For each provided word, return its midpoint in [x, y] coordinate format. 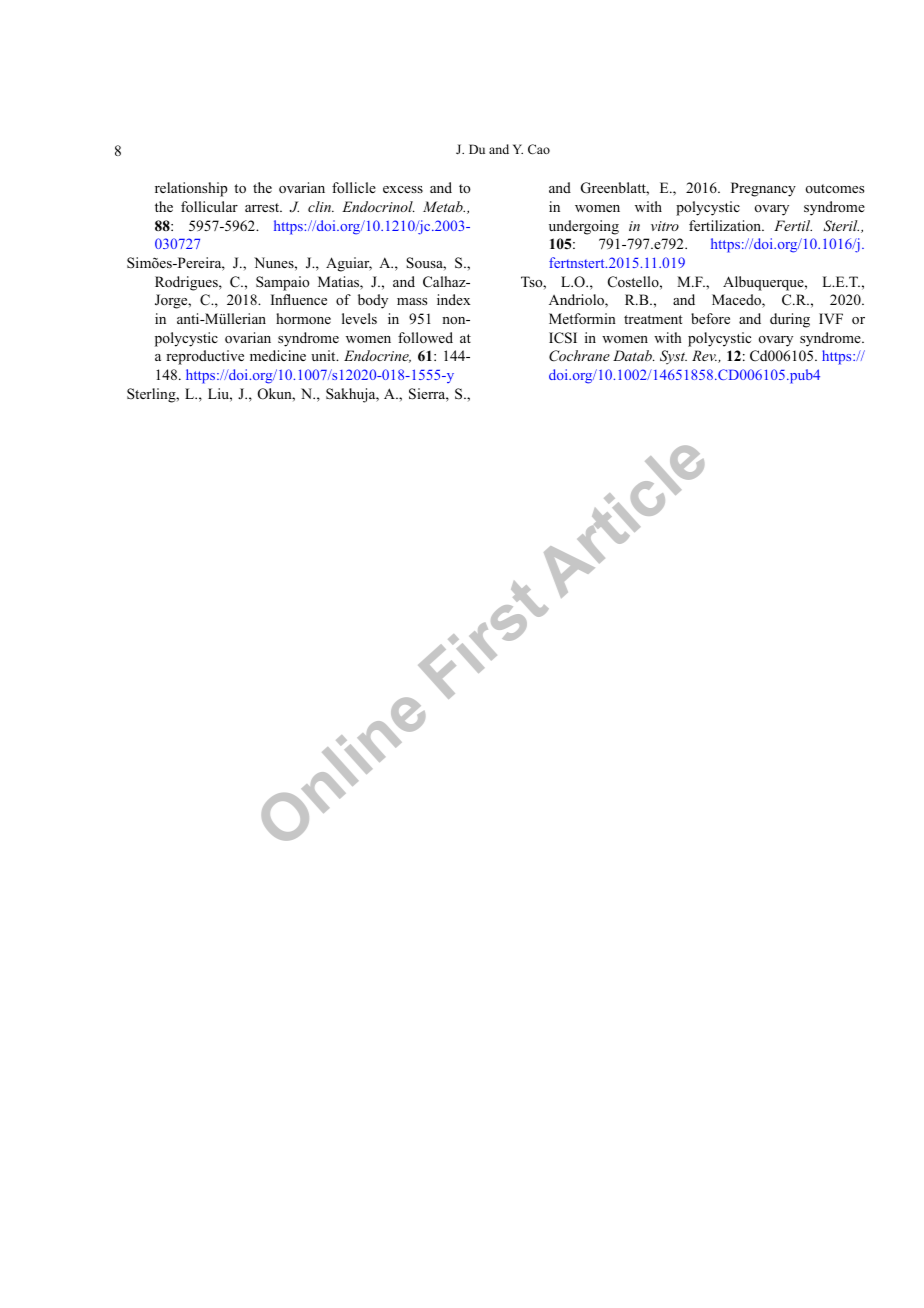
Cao [539, 149]
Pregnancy [763, 189]
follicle [354, 187]
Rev [704, 355]
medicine [278, 355]
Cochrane [579, 356]
